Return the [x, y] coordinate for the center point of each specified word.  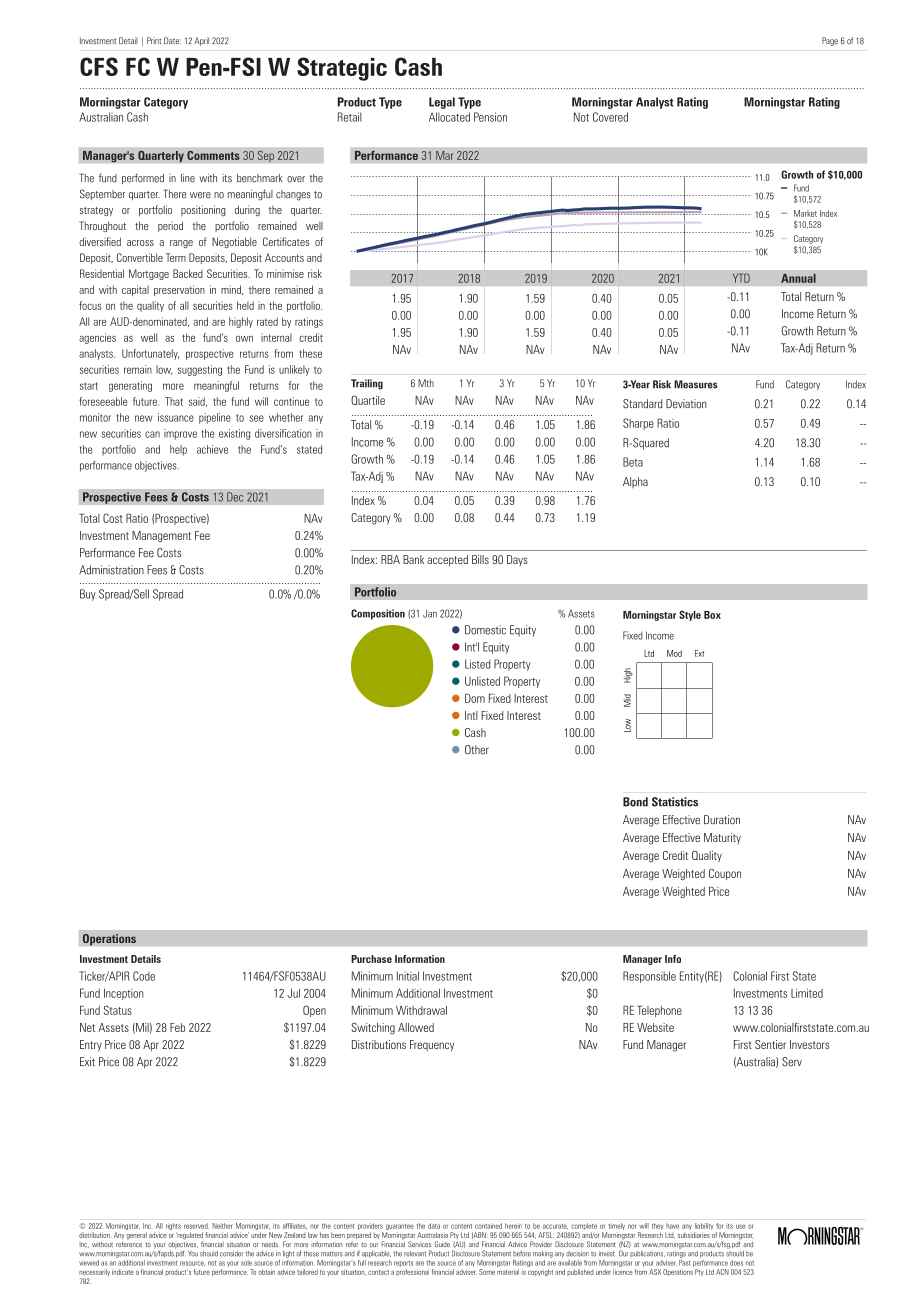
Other [477, 750]
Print [154, 40]
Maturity [722, 838]
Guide [442, 1244]
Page [830, 41]
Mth [426, 383]
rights [173, 1226]
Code [144, 976]
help [178, 450]
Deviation [686, 404]
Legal [442, 103]
